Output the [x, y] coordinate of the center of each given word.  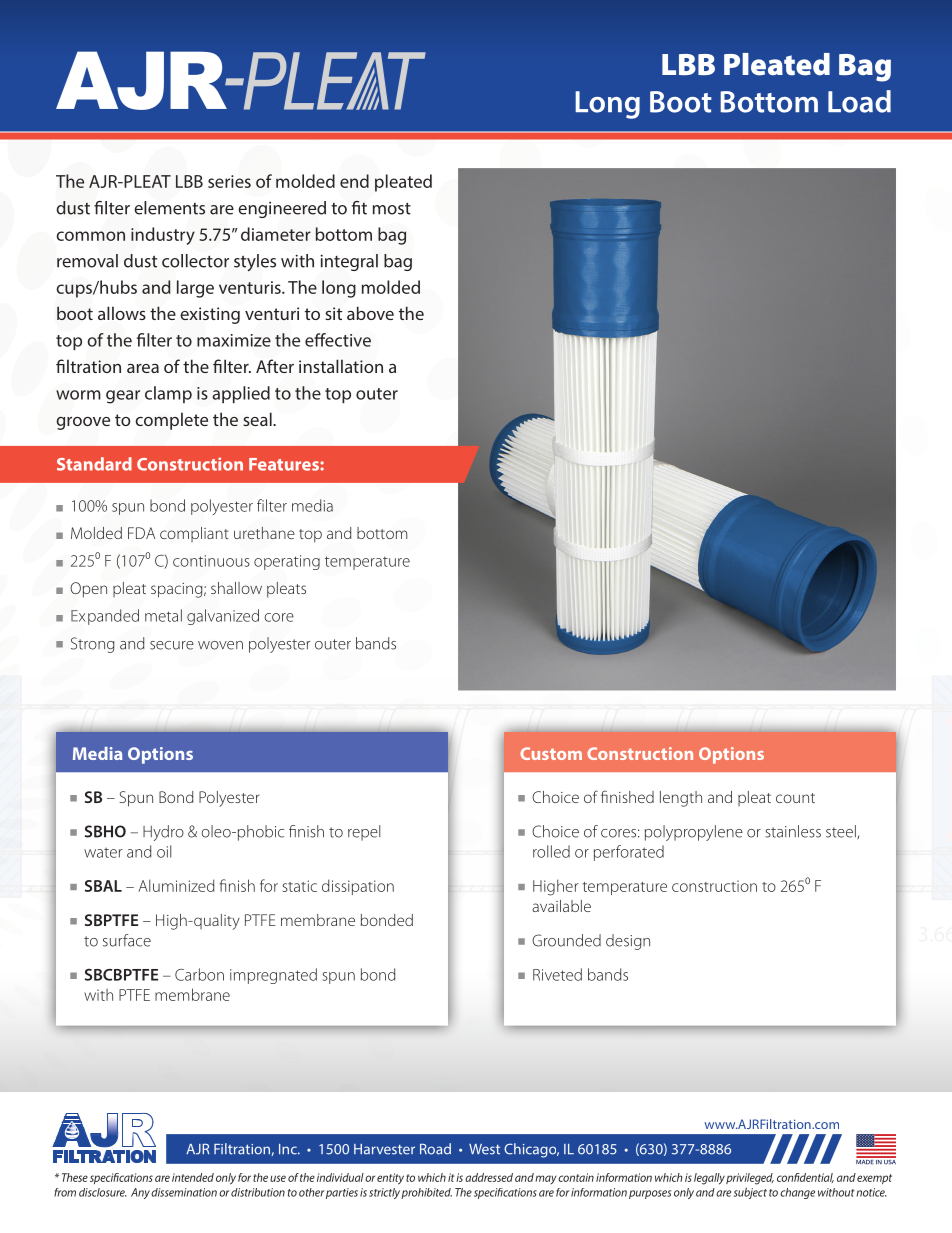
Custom [551, 753]
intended [193, 1177]
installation [341, 366]
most [392, 208]
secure [172, 645]
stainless [793, 831]
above [370, 313]
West [484, 1149]
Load [859, 101]
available [561, 906]
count [795, 798]
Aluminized [176, 885]
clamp [168, 394]
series [229, 181]
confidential [805, 1178]
